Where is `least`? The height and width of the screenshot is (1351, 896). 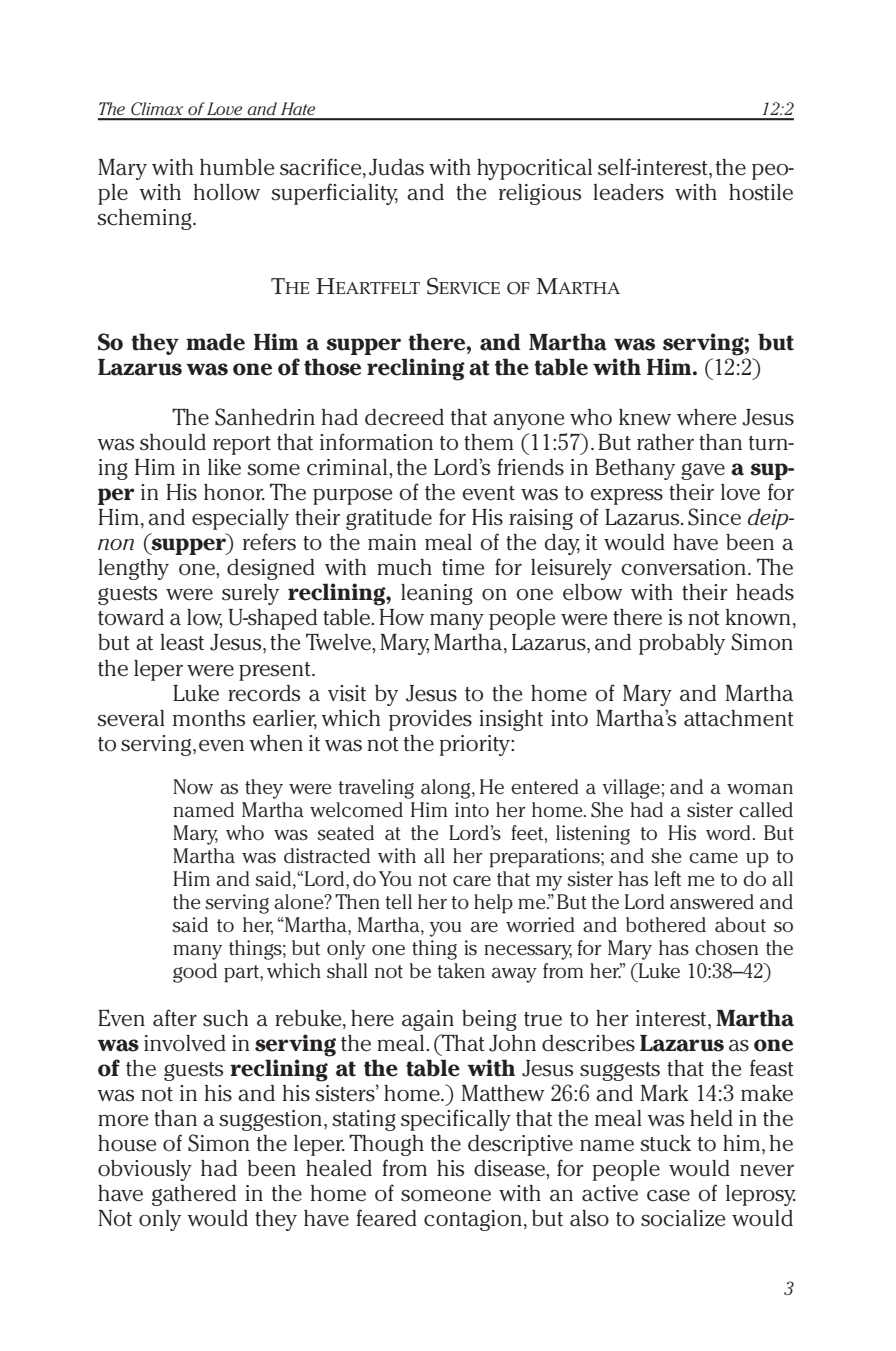 least is located at coordinates (182, 642).
